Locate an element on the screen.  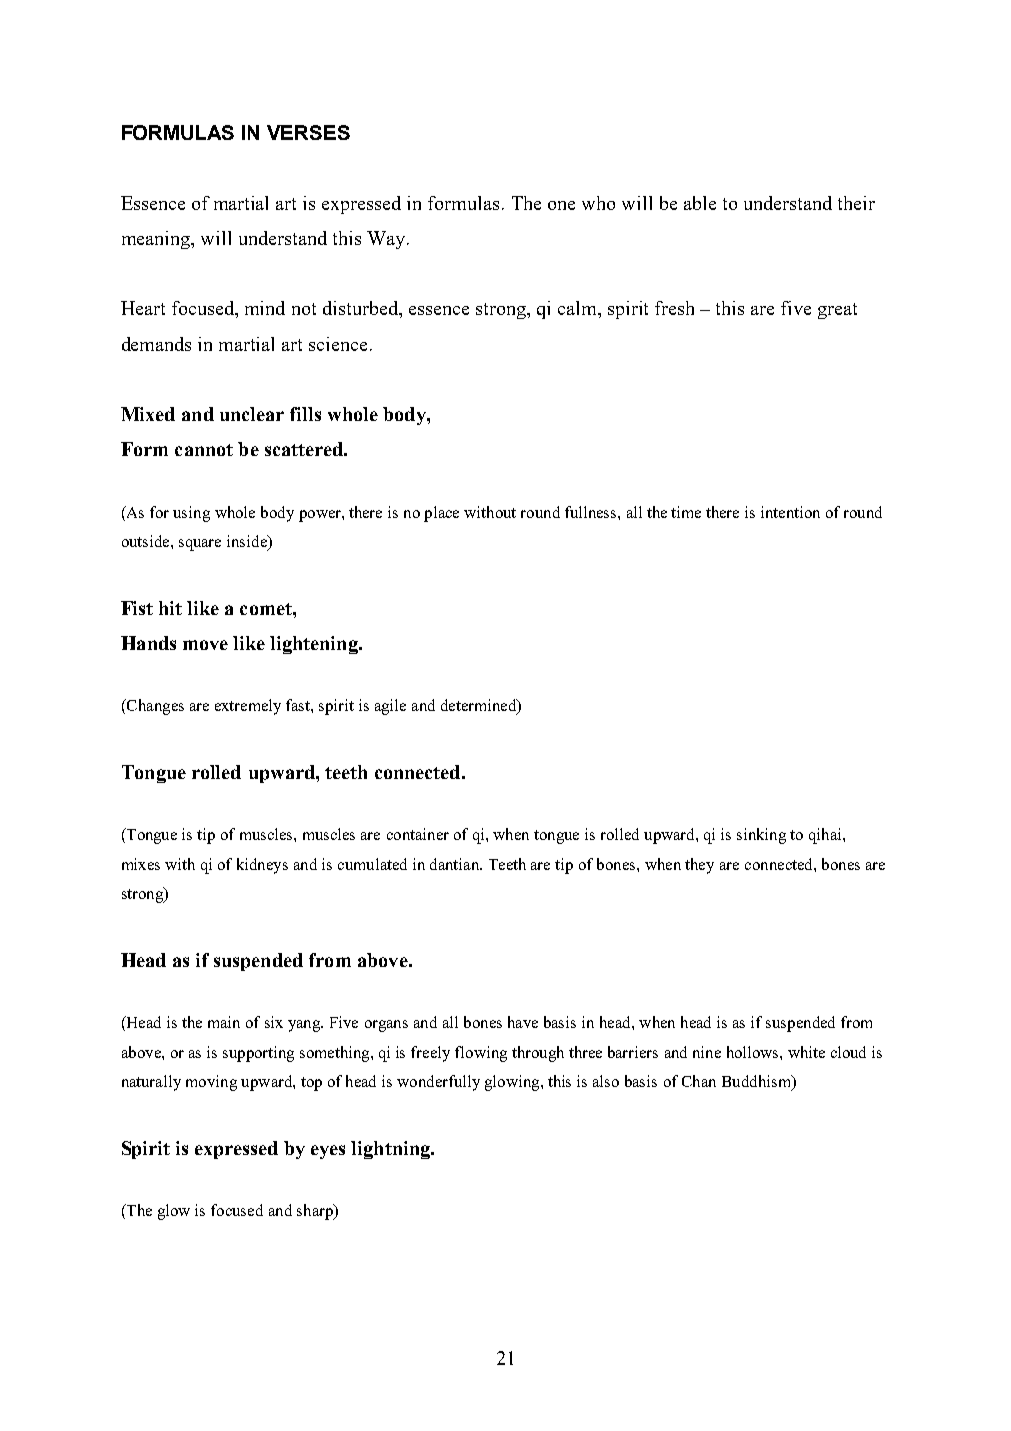
dantian is located at coordinates (456, 864).
